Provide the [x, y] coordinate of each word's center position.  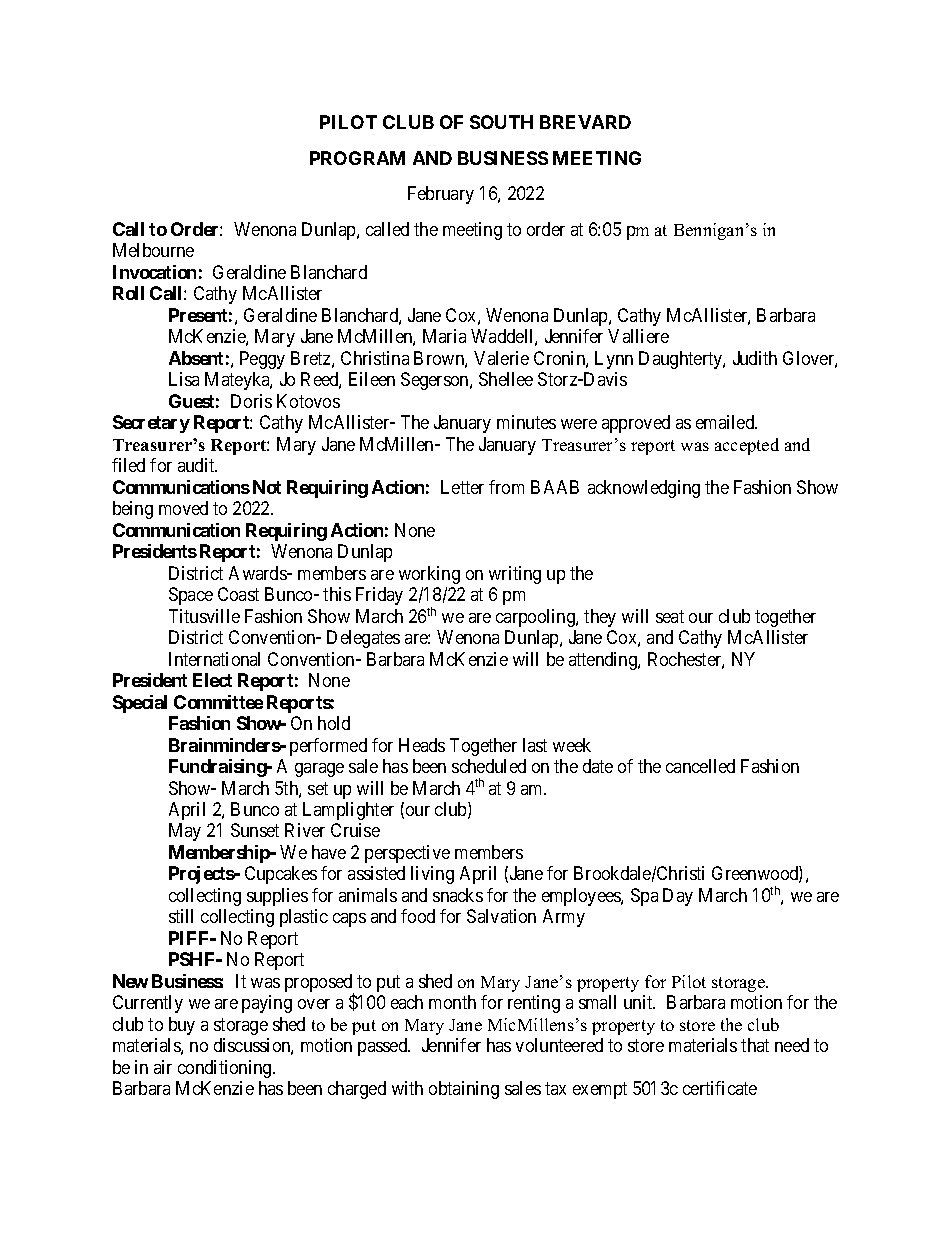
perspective [407, 854]
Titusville [204, 616]
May [185, 832]
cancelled [700, 766]
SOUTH [501, 122]
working [429, 575]
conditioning [226, 1069]
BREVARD [585, 122]
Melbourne [153, 250]
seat [670, 616]
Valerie [501, 358]
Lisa [184, 379]
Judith [755, 358]
